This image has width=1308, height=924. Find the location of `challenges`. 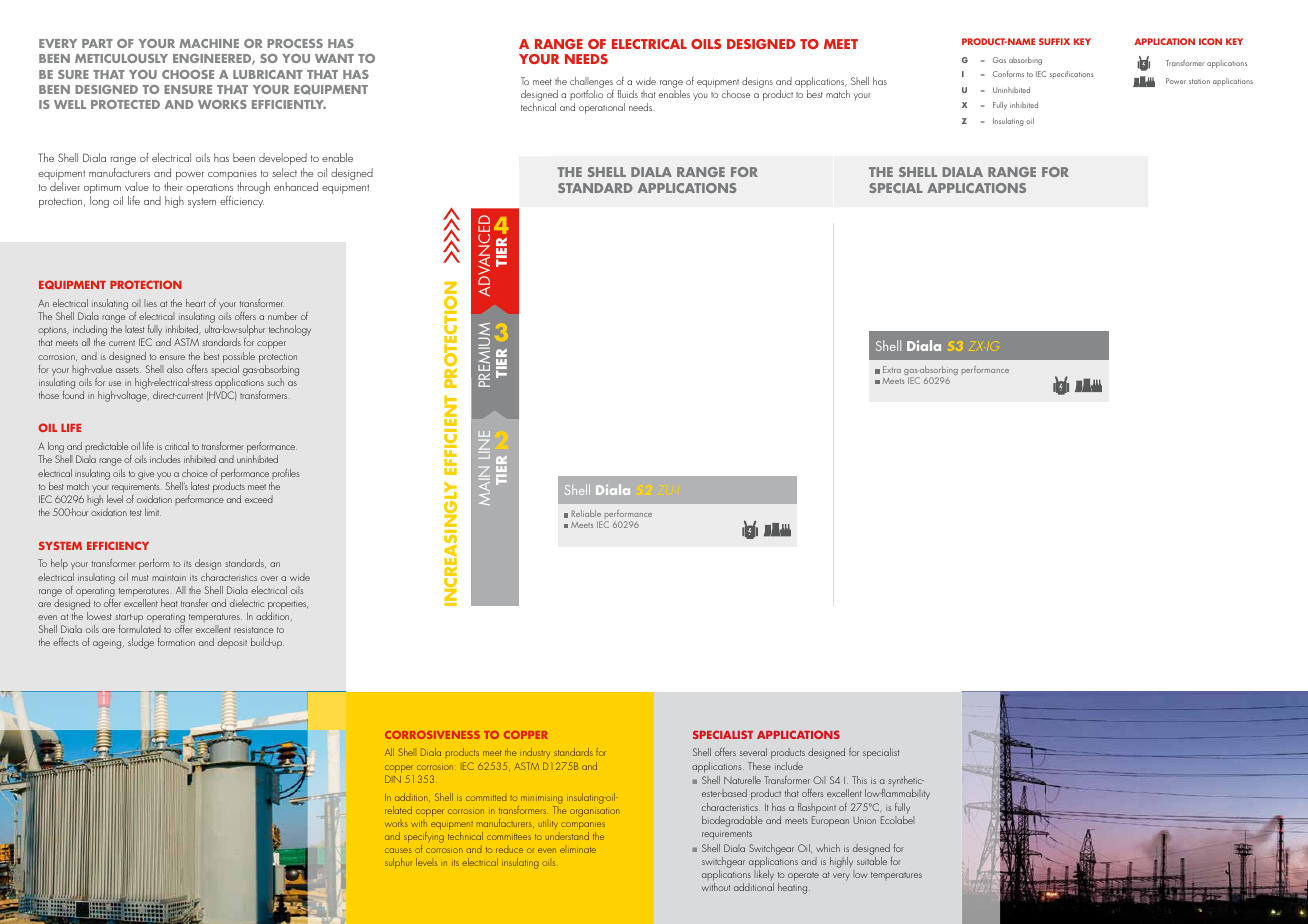

challenges is located at coordinates (592, 84).
